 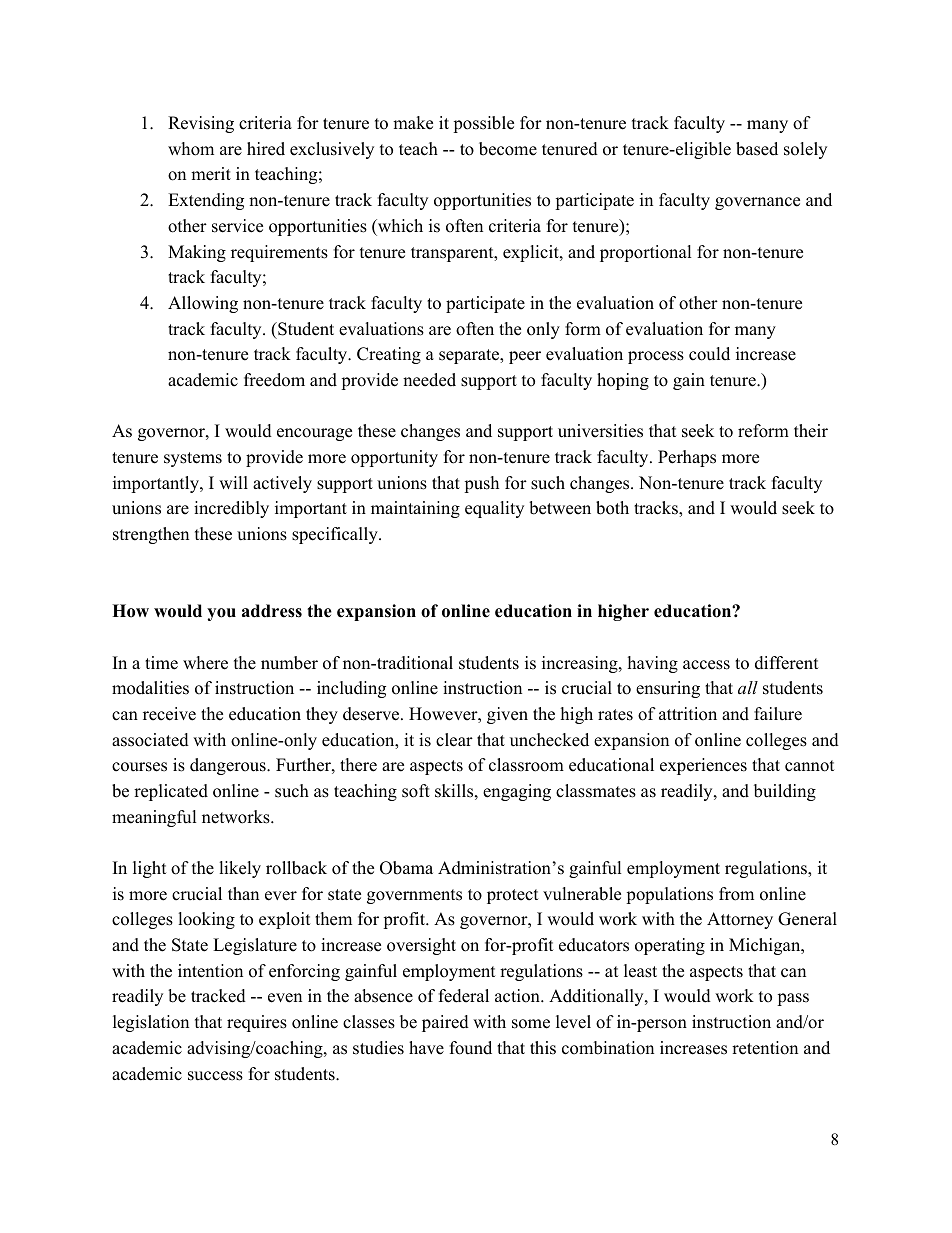 I want to click on based, so click(x=757, y=149).
